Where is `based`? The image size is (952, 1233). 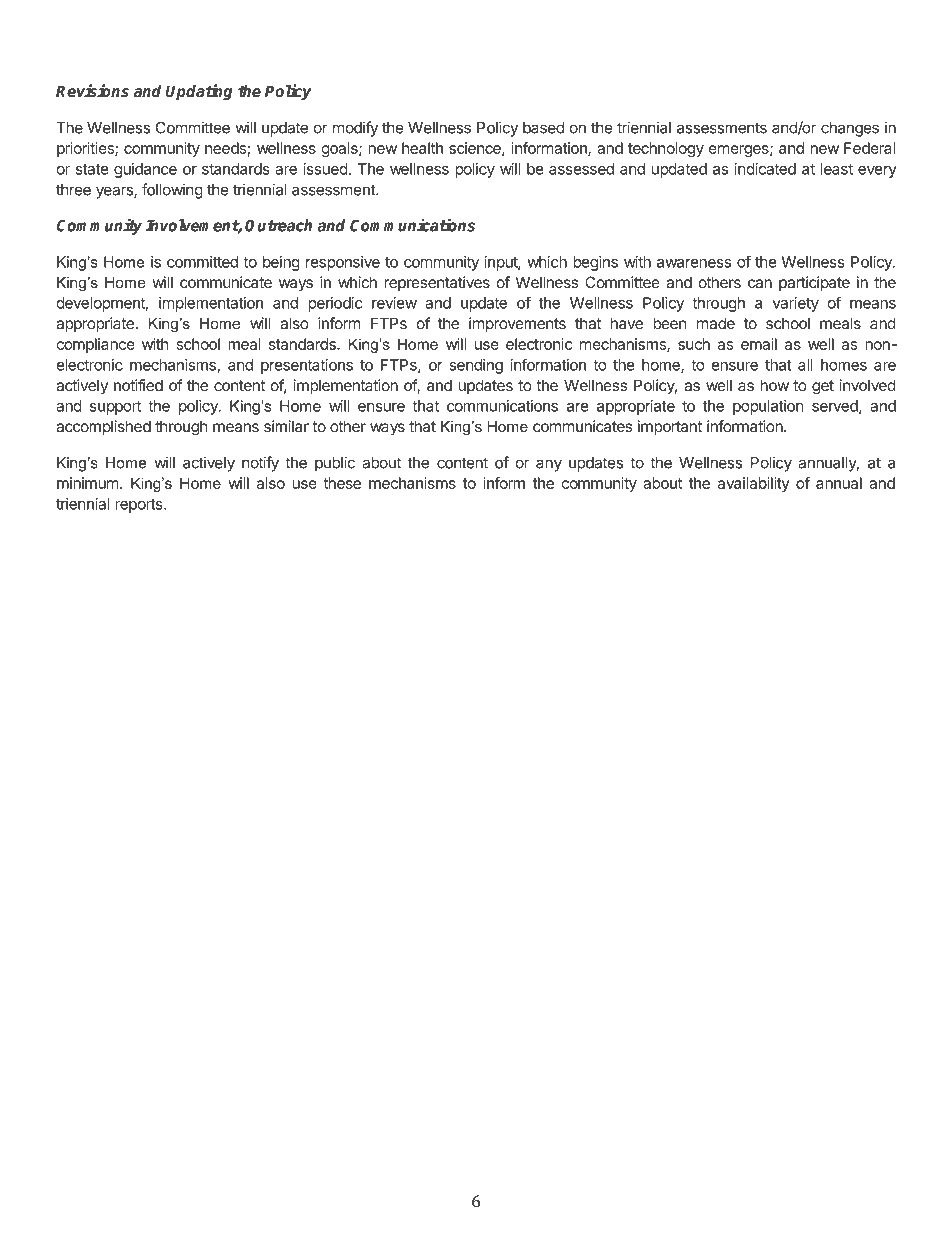 based is located at coordinates (543, 128).
